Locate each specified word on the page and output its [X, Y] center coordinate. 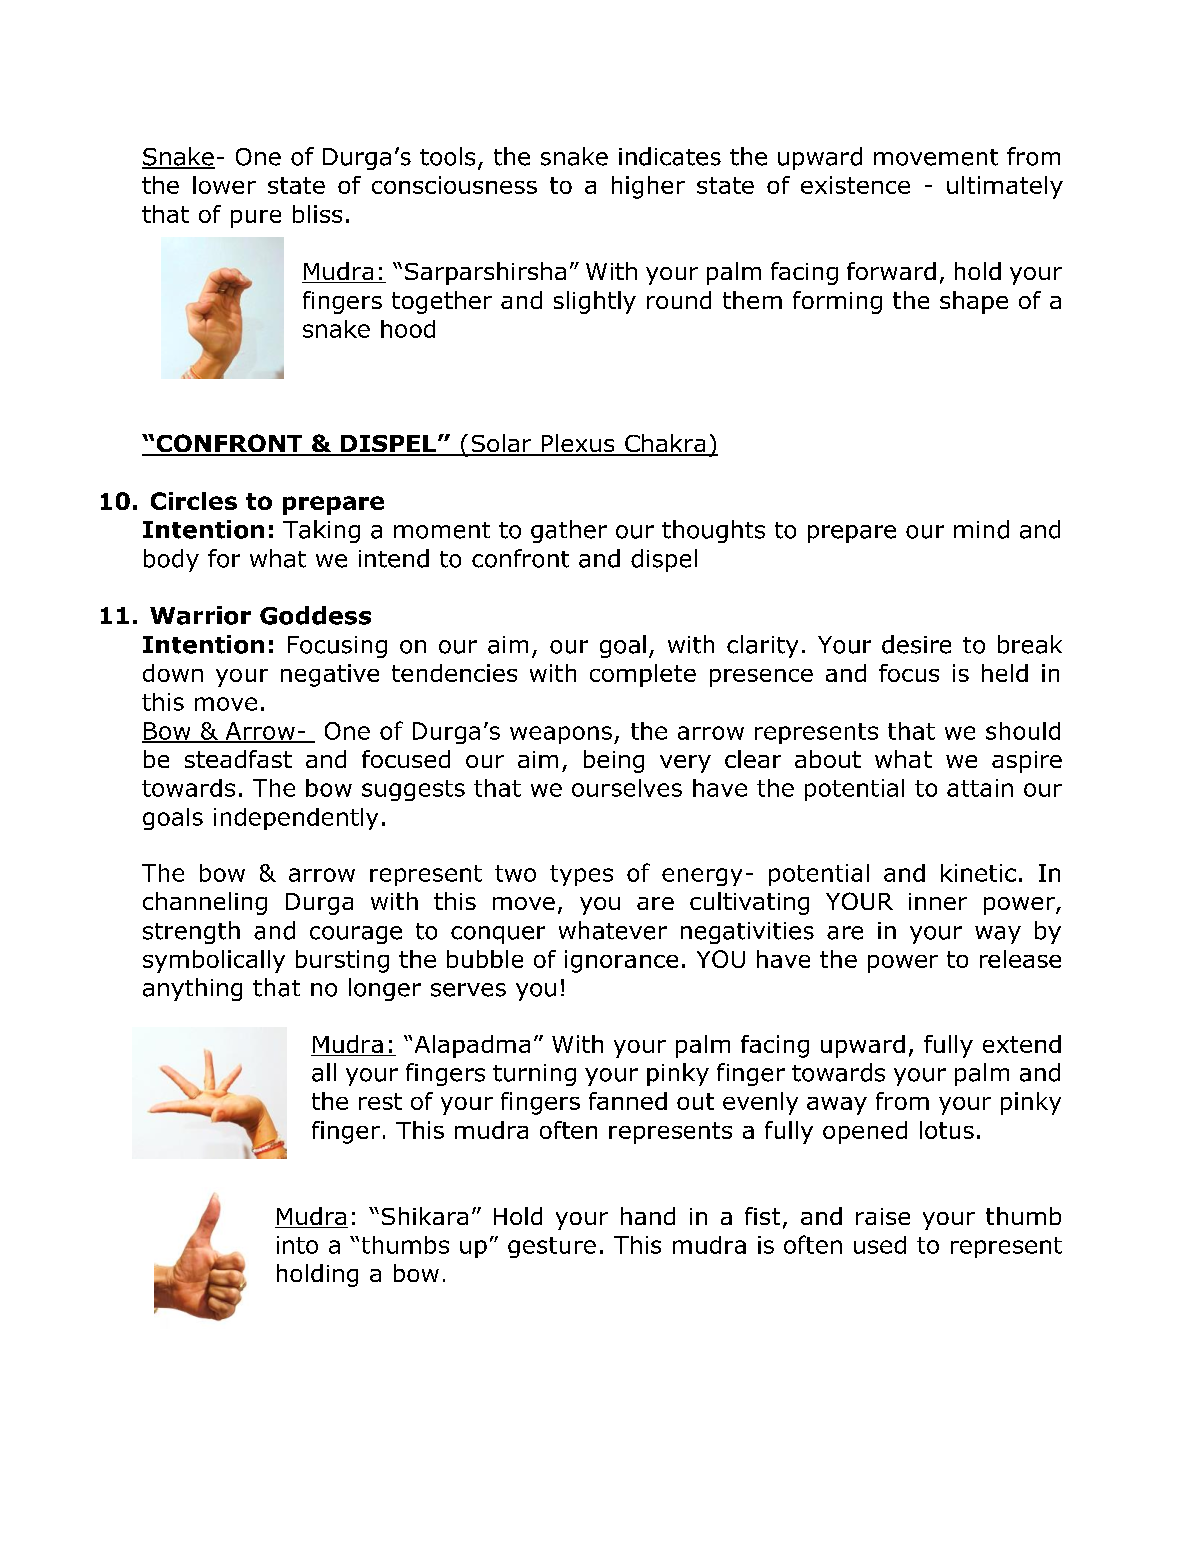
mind [981, 529]
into [297, 1245]
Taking [321, 531]
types [581, 875]
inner [938, 901]
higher [648, 187]
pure [256, 219]
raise [883, 1216]
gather [569, 531]
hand [648, 1216]
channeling [205, 903]
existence [855, 185]
